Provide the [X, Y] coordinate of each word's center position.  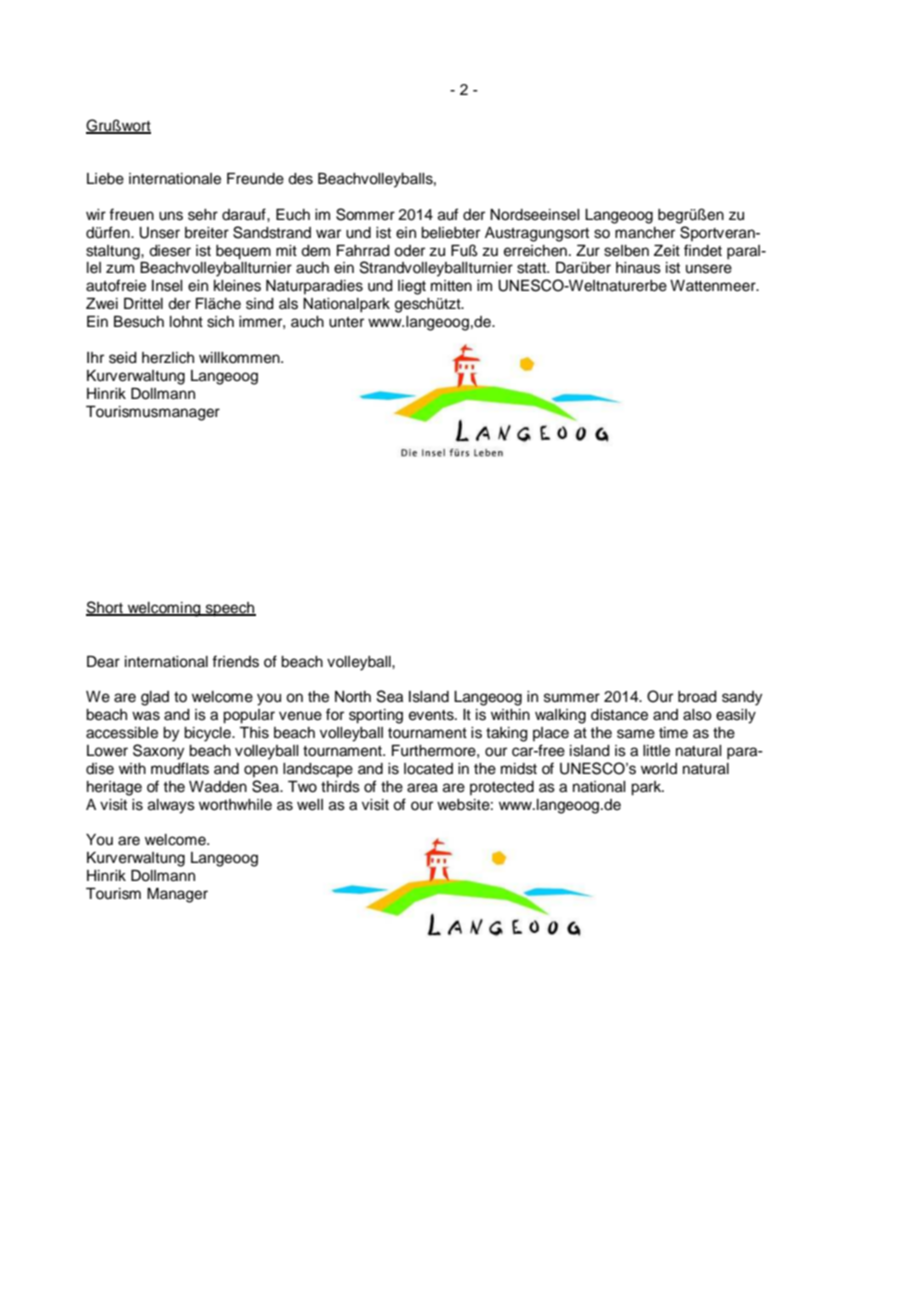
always [171, 806]
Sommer [365, 214]
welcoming [164, 609]
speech [230, 609]
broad [697, 697]
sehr [203, 215]
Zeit [667, 251]
